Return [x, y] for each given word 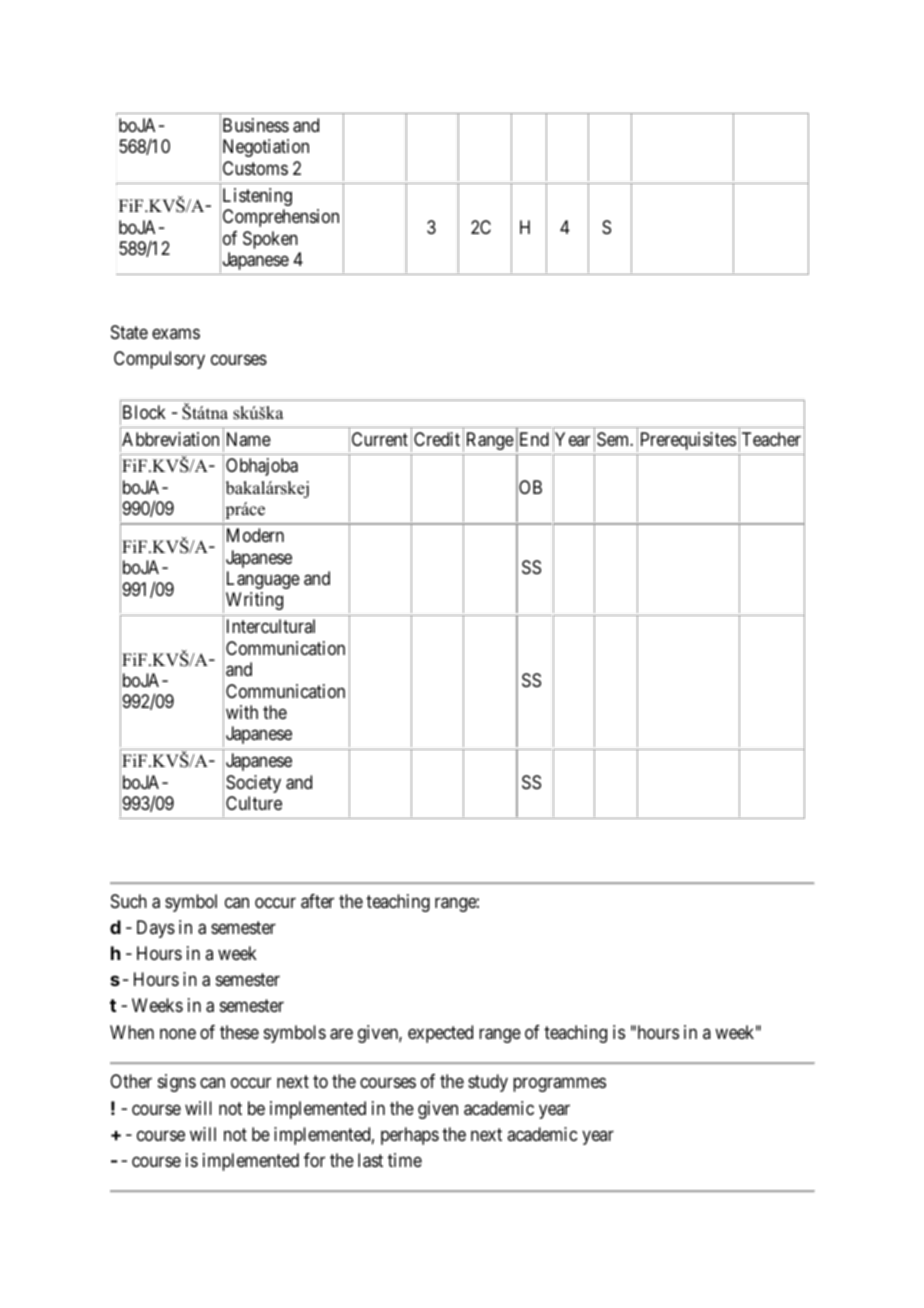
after [317, 901]
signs [177, 1083]
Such [129, 901]
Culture [254, 803]
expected [440, 1034]
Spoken [270, 240]
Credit [437, 439]
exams [176, 333]
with [242, 712]
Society [253, 784]
